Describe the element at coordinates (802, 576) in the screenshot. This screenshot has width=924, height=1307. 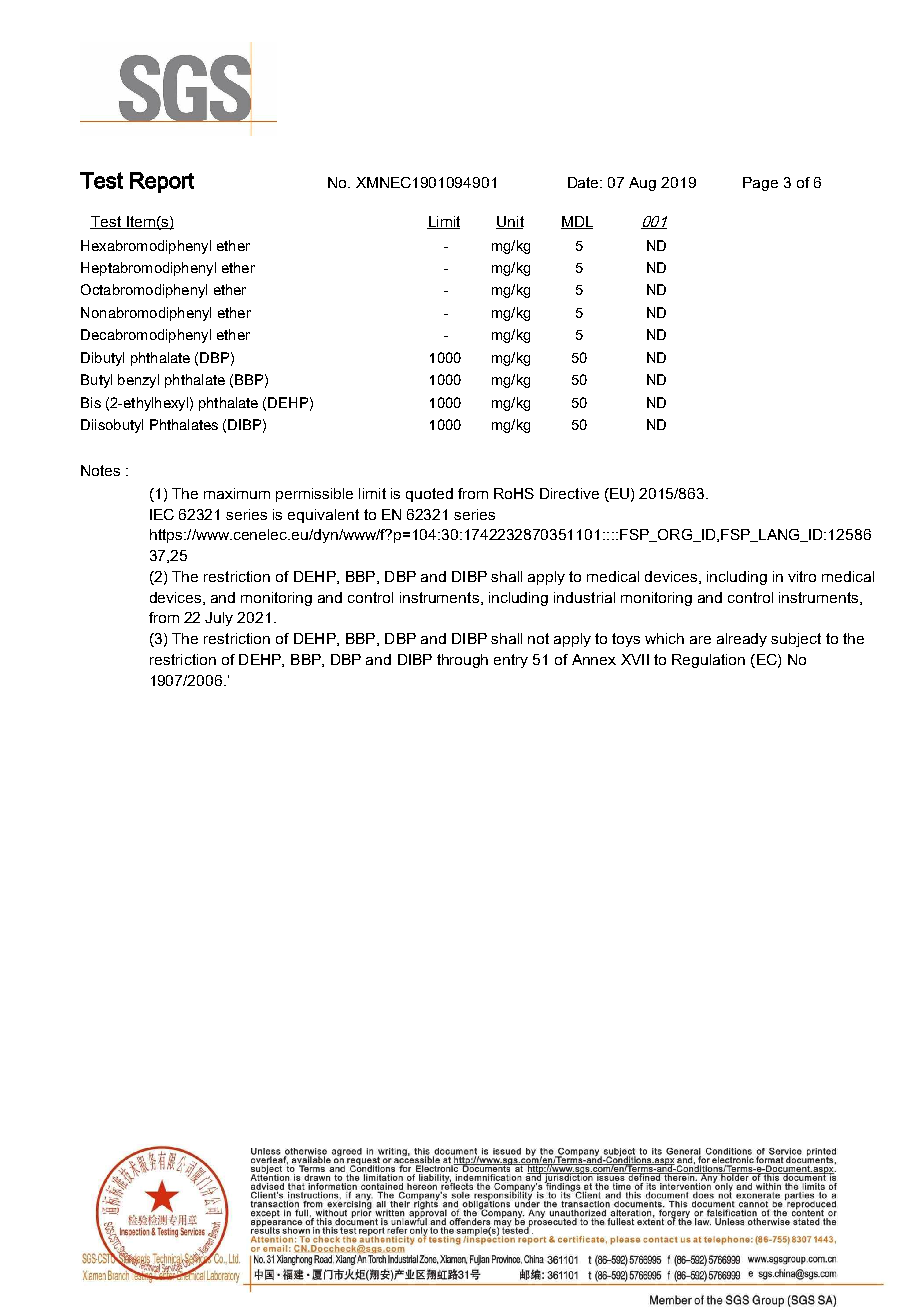
I see `vitro` at that location.
